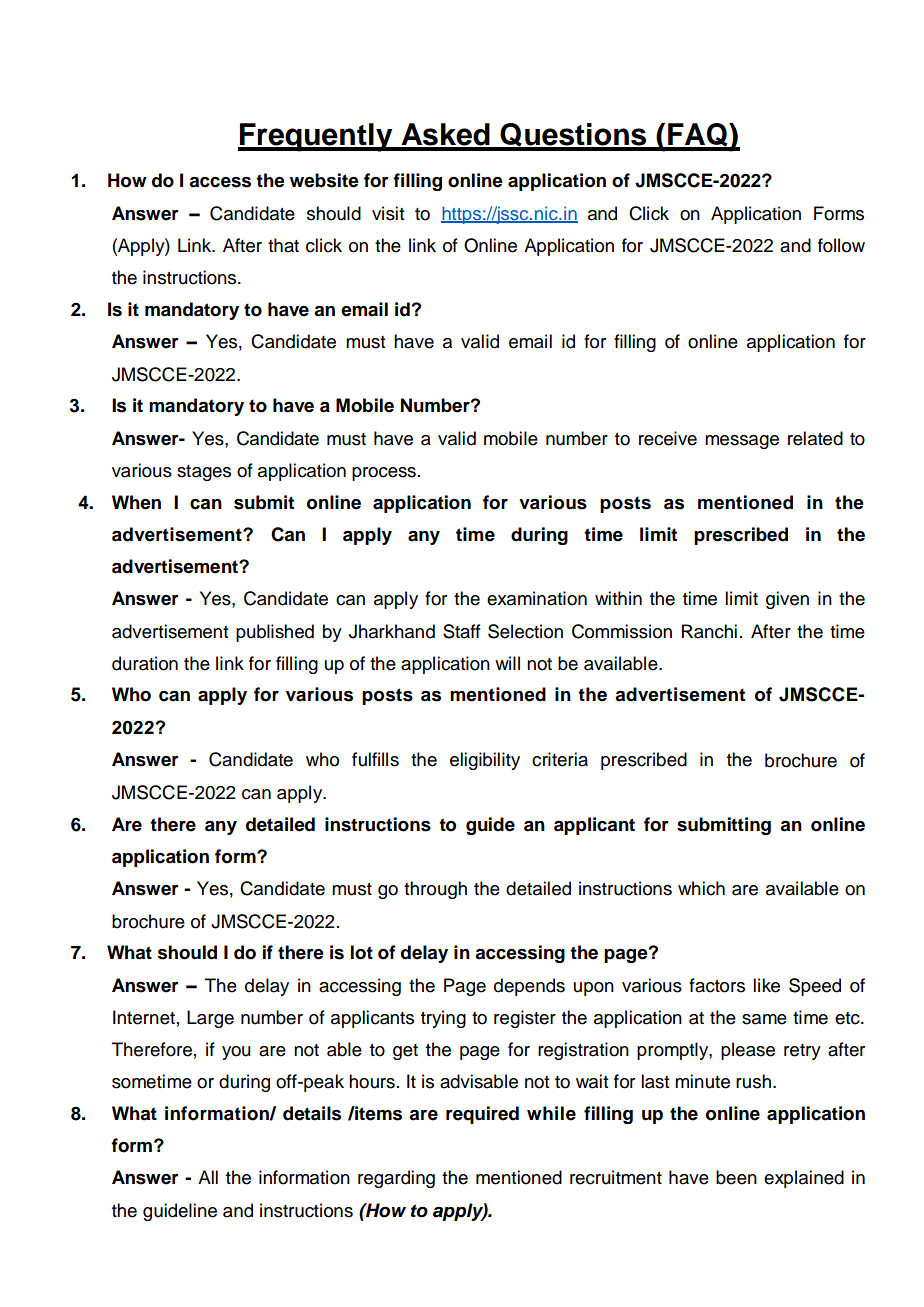 The height and width of the document is (1307, 924). Describe the element at coordinates (742, 442) in the document. I see `message` at that location.
